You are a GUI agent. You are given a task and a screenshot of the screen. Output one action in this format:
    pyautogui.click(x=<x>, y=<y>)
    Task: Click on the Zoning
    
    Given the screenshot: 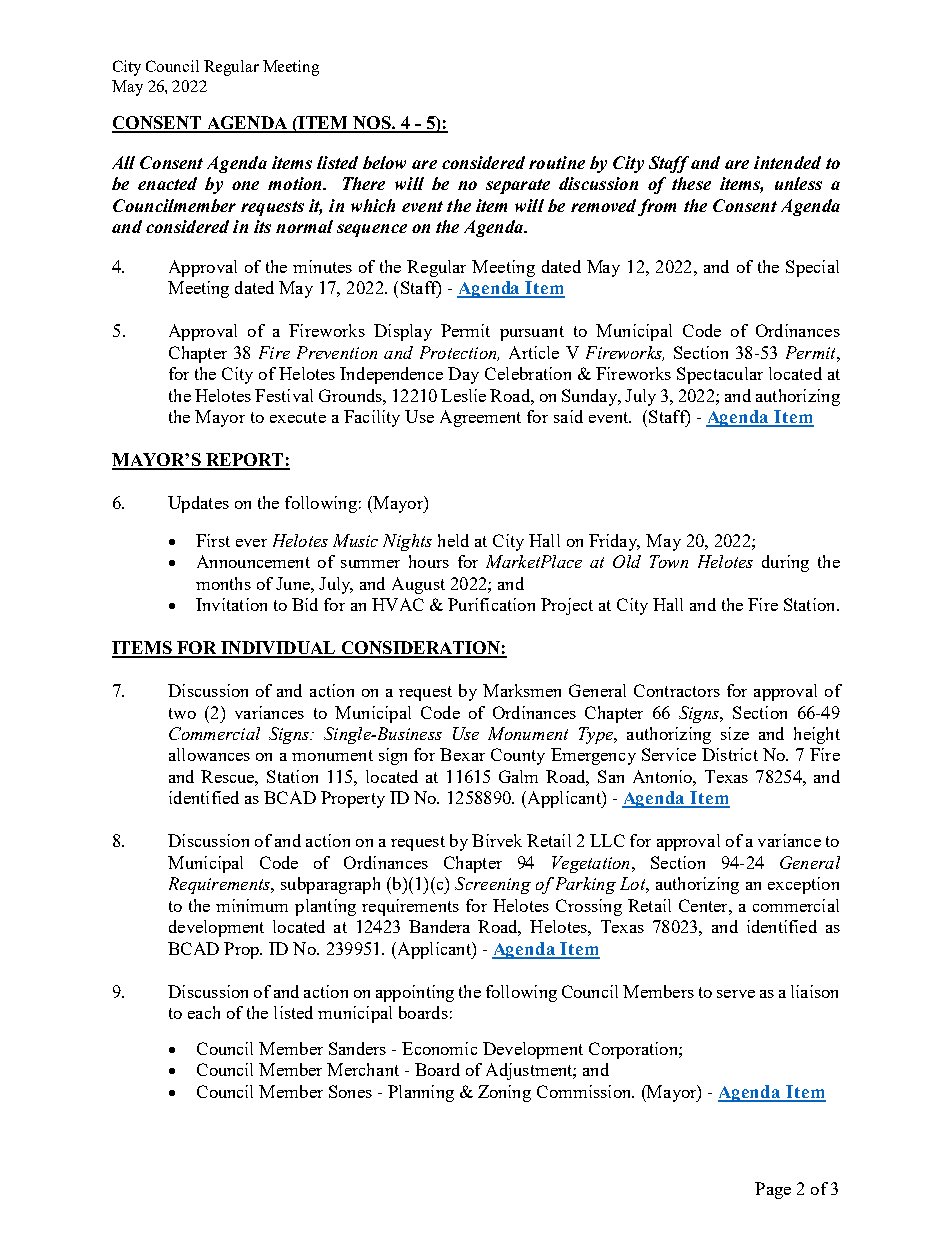 What is the action you would take?
    pyautogui.click(x=504, y=1093)
